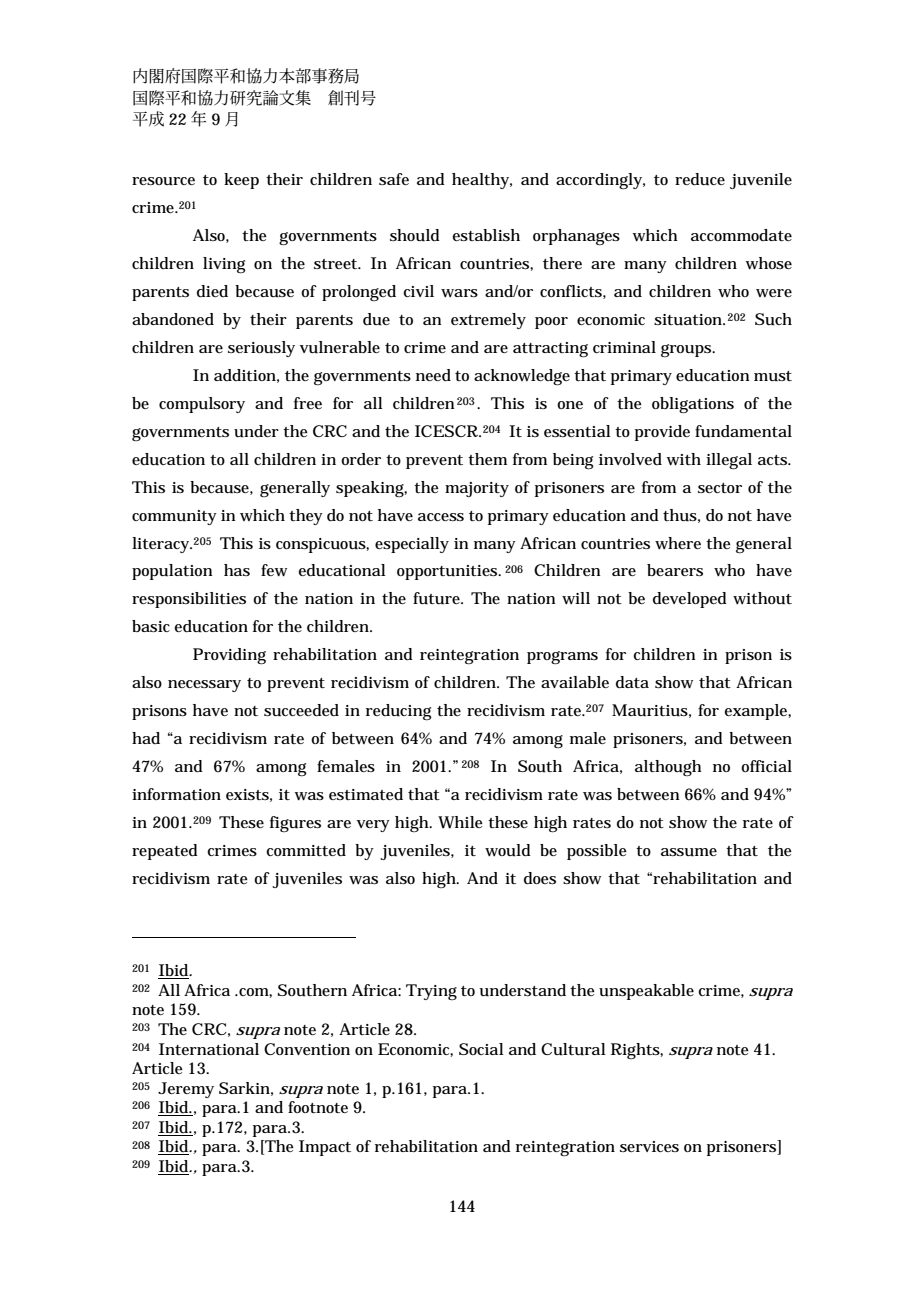 The image size is (924, 1308). Describe the element at coordinates (186, 1090) in the screenshot. I see `Jeremy` at that location.
